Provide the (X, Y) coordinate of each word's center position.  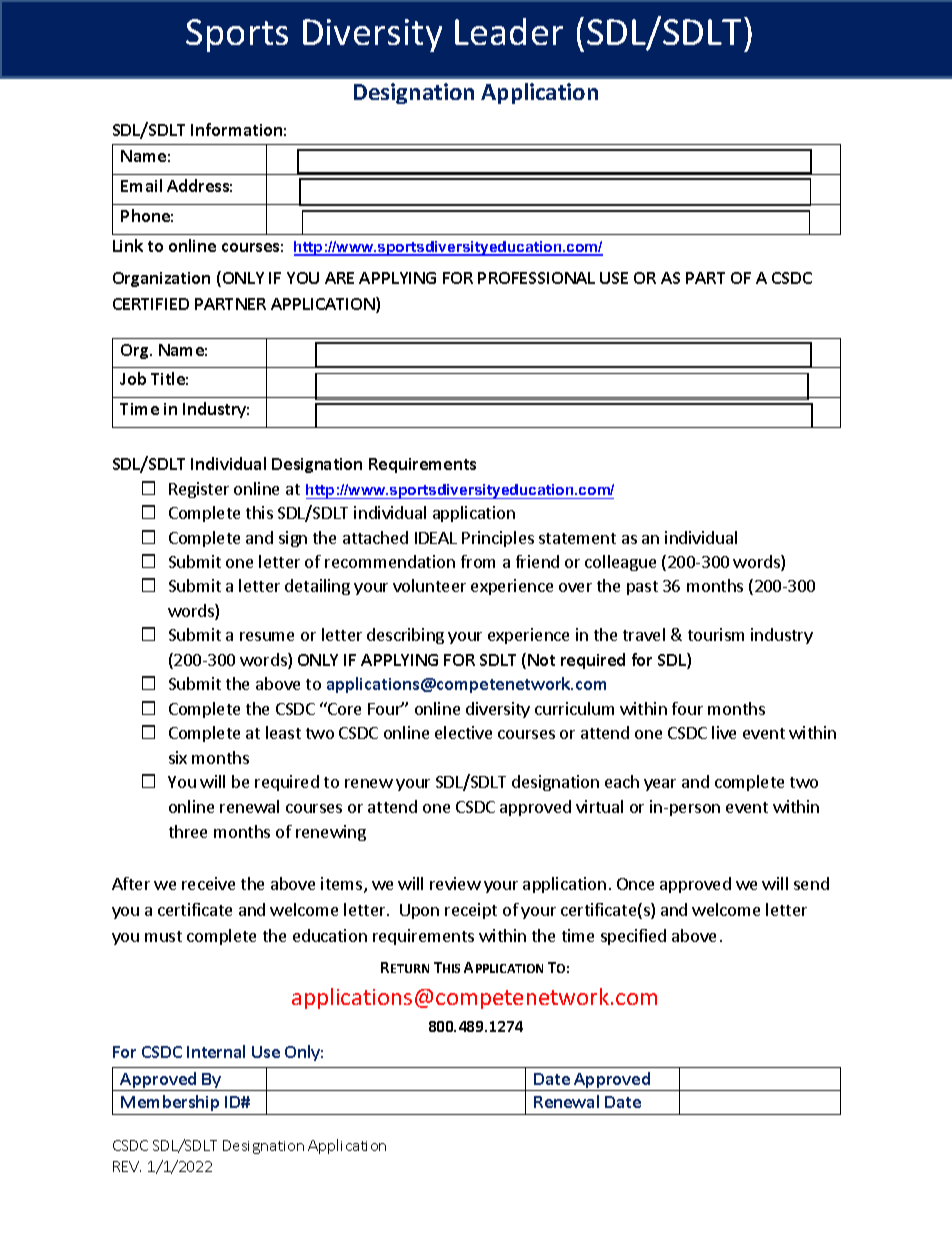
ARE (339, 278)
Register (199, 490)
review (455, 883)
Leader (509, 31)
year (660, 785)
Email (141, 185)
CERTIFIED (151, 304)
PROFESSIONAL (536, 278)
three (188, 831)
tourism (716, 634)
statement (577, 538)
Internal (216, 1051)
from (478, 561)
